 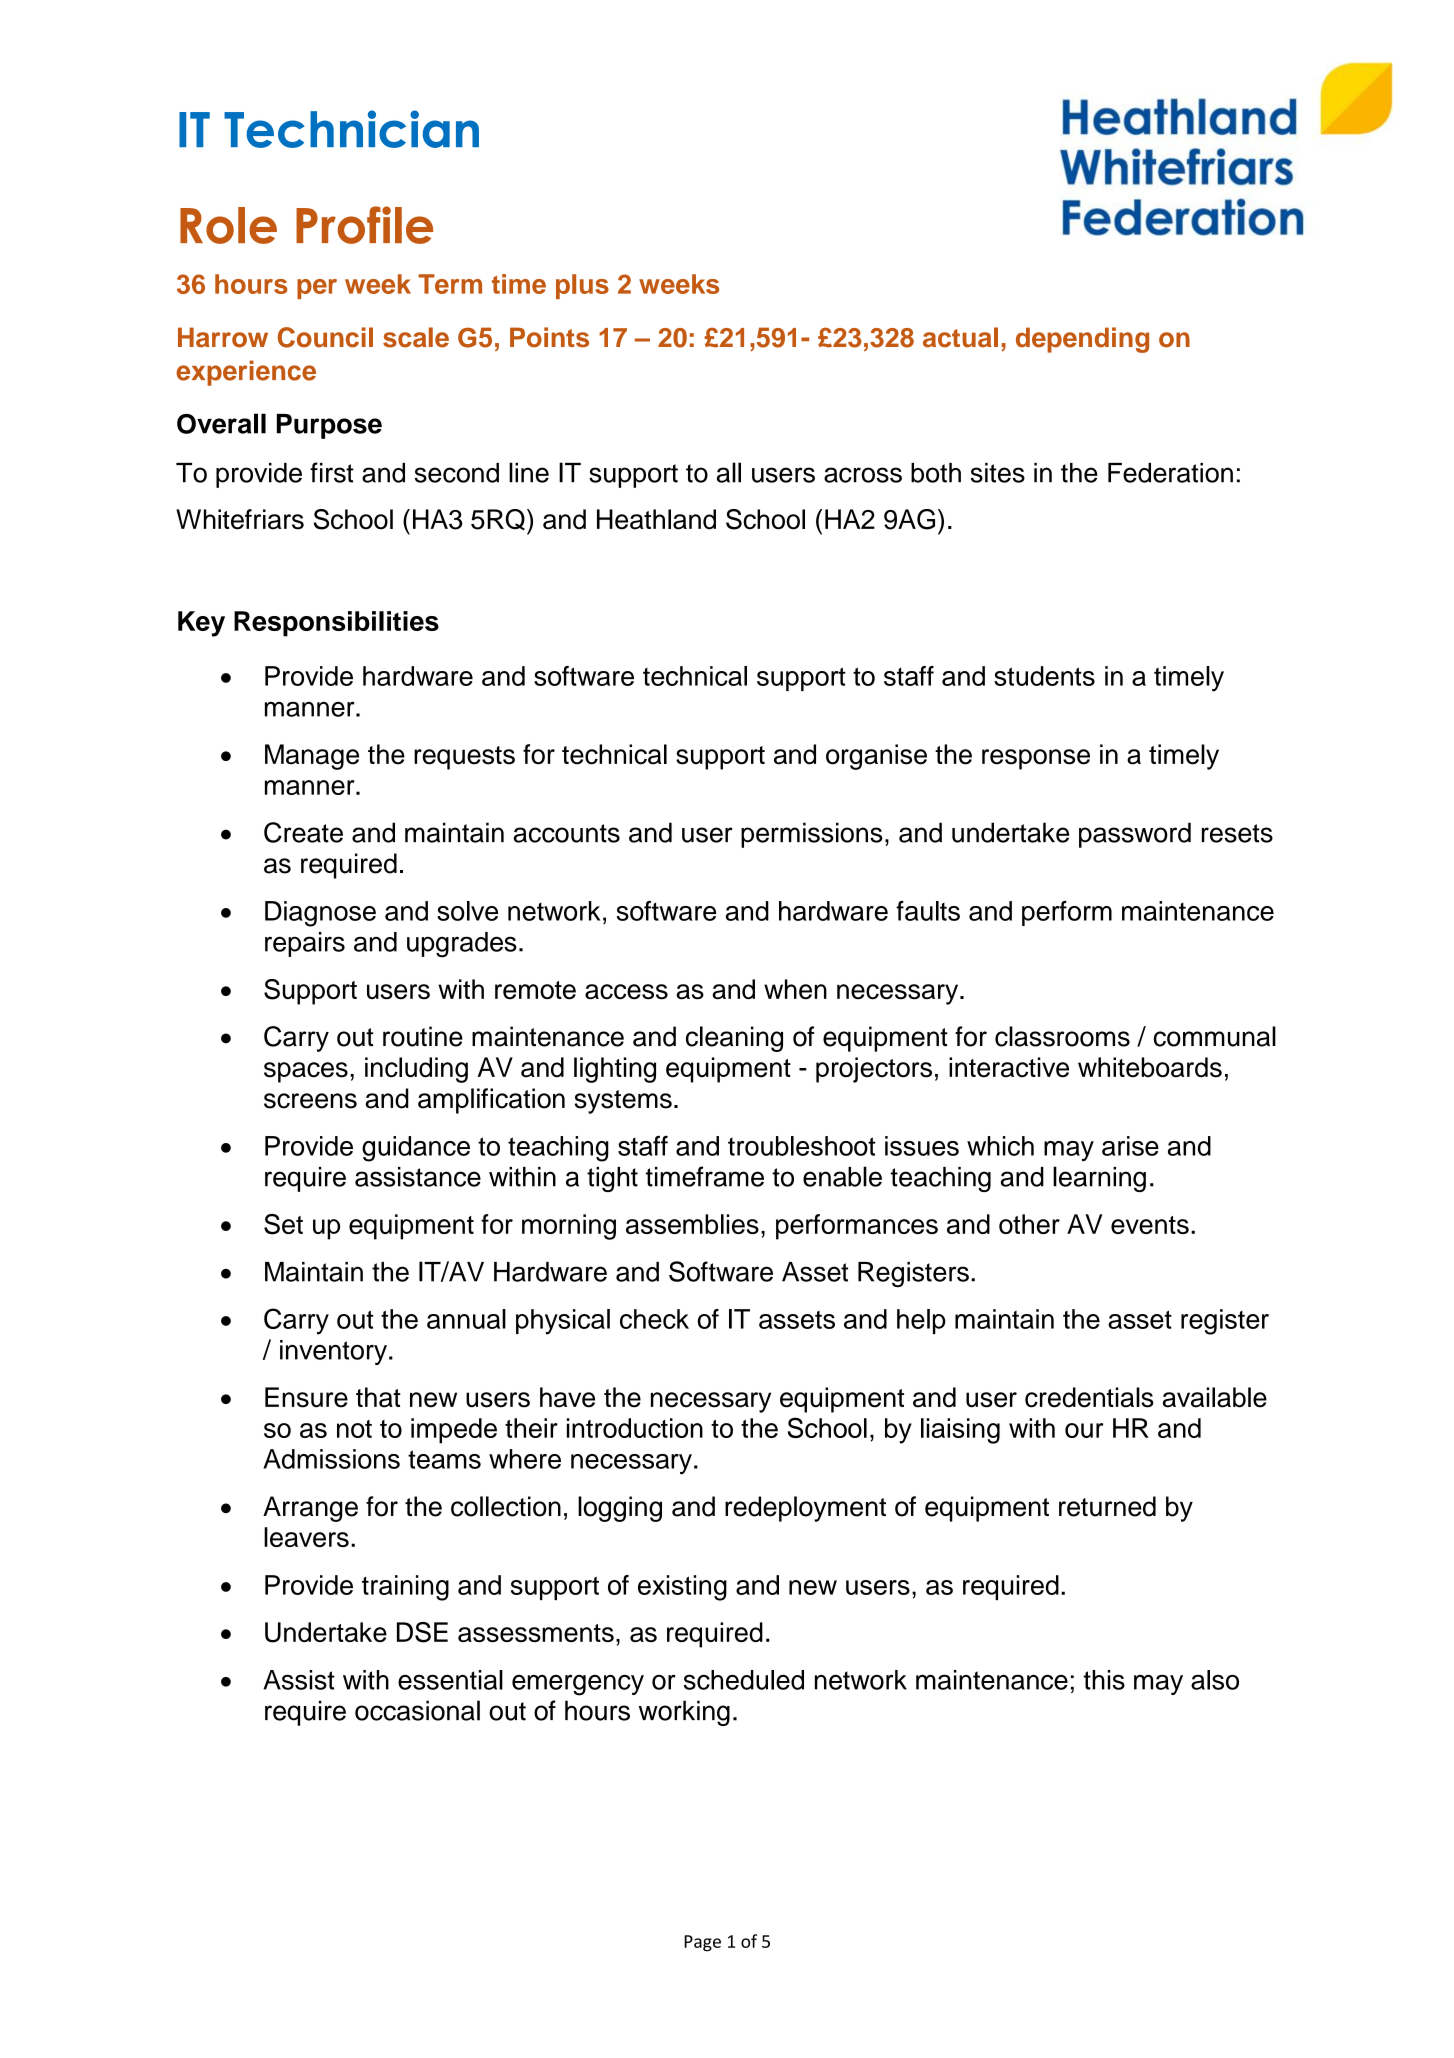 I want to click on response, so click(x=1036, y=759).
